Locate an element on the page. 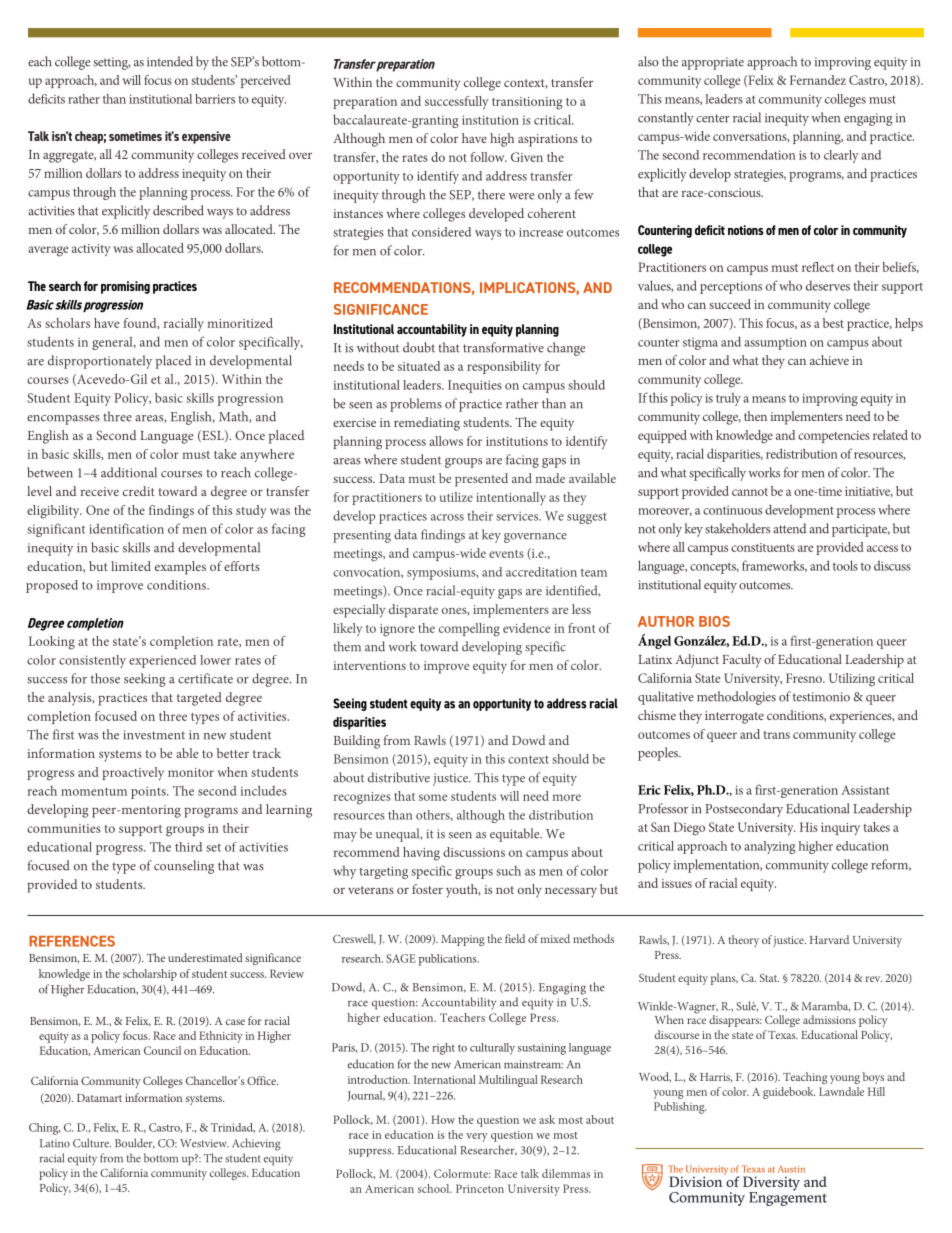 The height and width of the page is (1233, 952). competencies is located at coordinates (834, 437).
